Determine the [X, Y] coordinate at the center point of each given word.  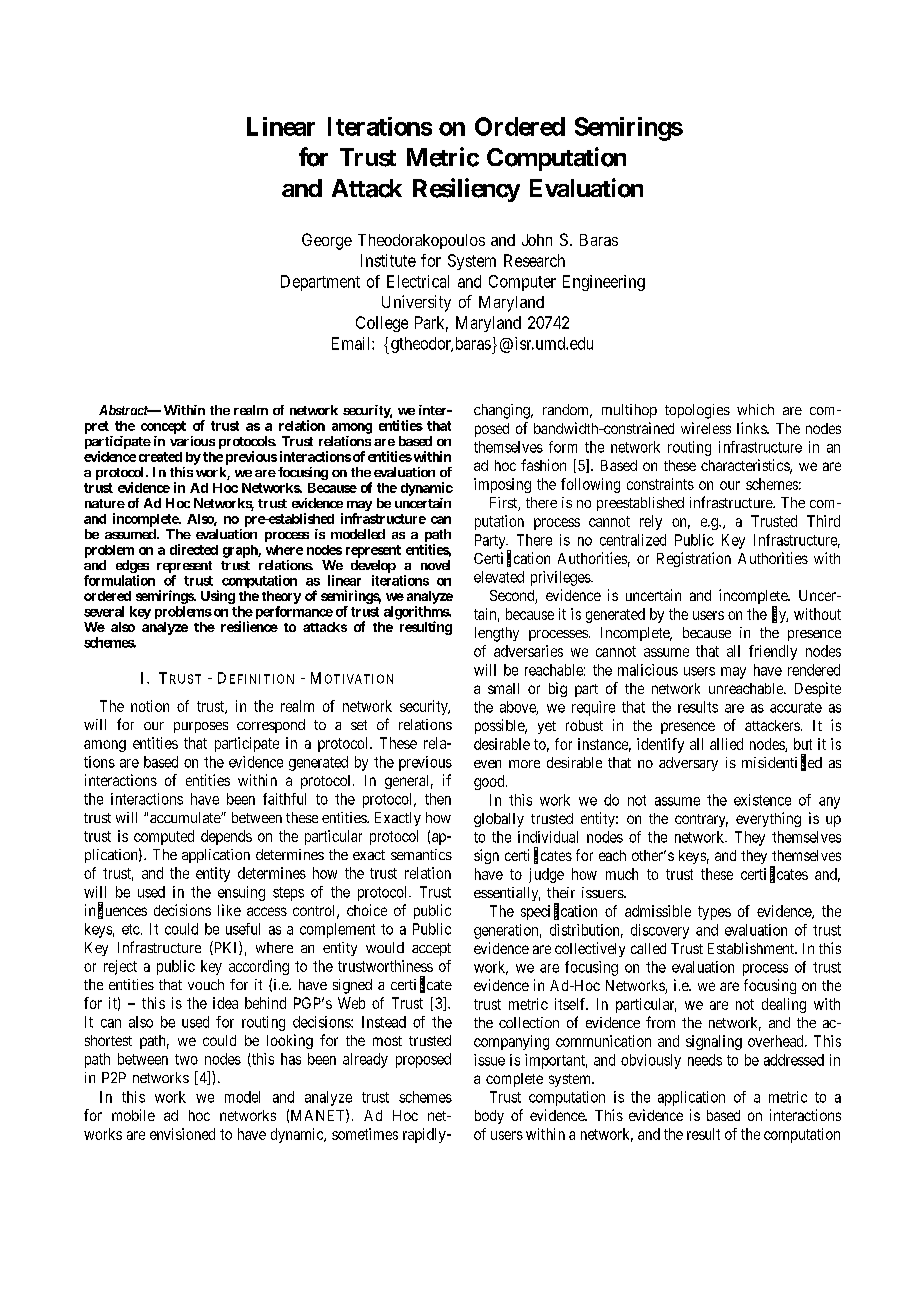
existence [762, 800]
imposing [502, 485]
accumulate [186, 817]
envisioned [182, 1134]
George [327, 241]
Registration [694, 559]
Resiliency [466, 190]
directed [194, 549]
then [438, 799]
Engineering [604, 283]
